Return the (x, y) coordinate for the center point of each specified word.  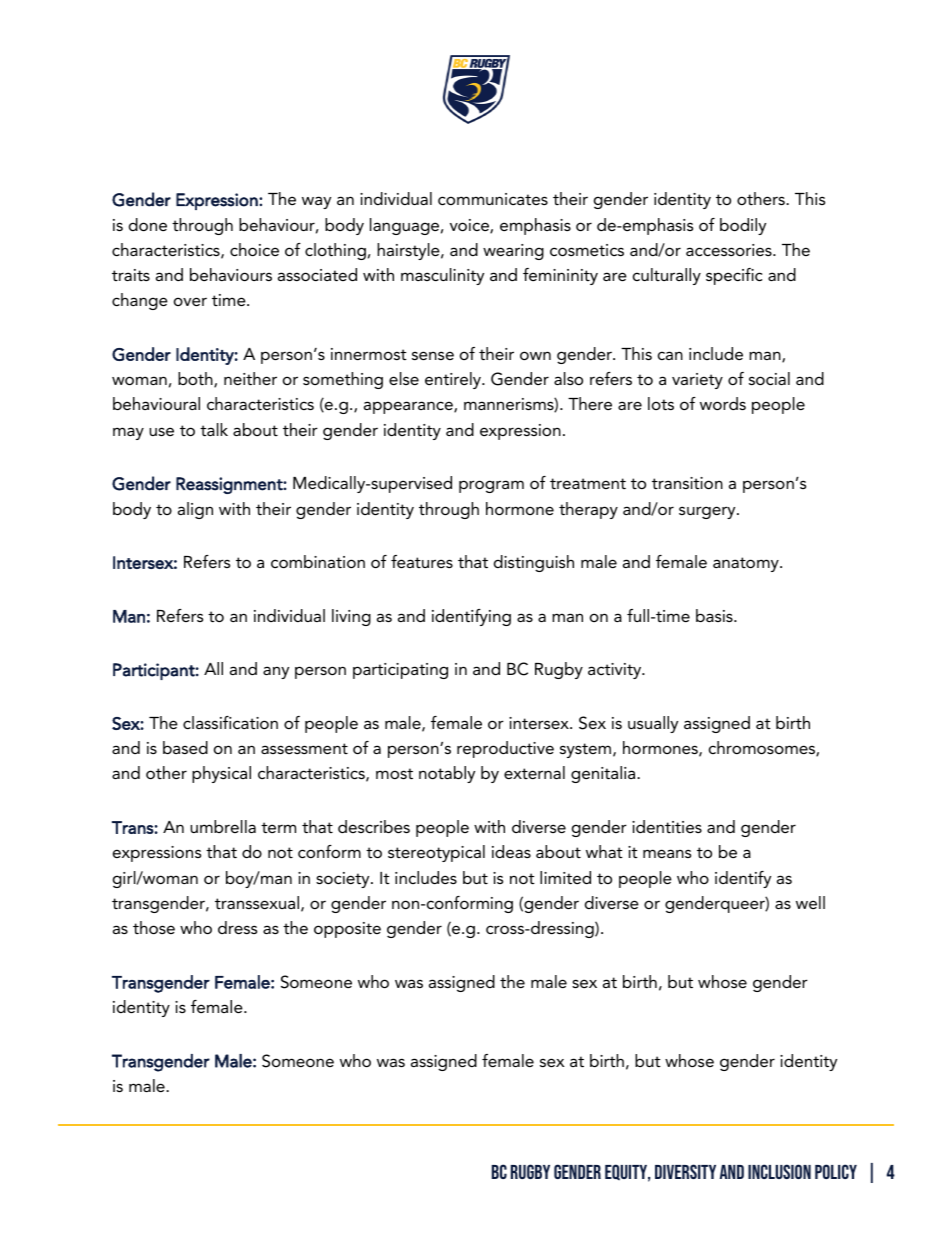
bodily (743, 226)
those (154, 927)
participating (400, 671)
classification (230, 722)
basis (715, 615)
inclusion (779, 1171)
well (810, 902)
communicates (493, 199)
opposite (347, 930)
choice (254, 249)
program (491, 486)
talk (214, 429)
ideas (511, 851)
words (723, 403)
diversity (685, 1171)
